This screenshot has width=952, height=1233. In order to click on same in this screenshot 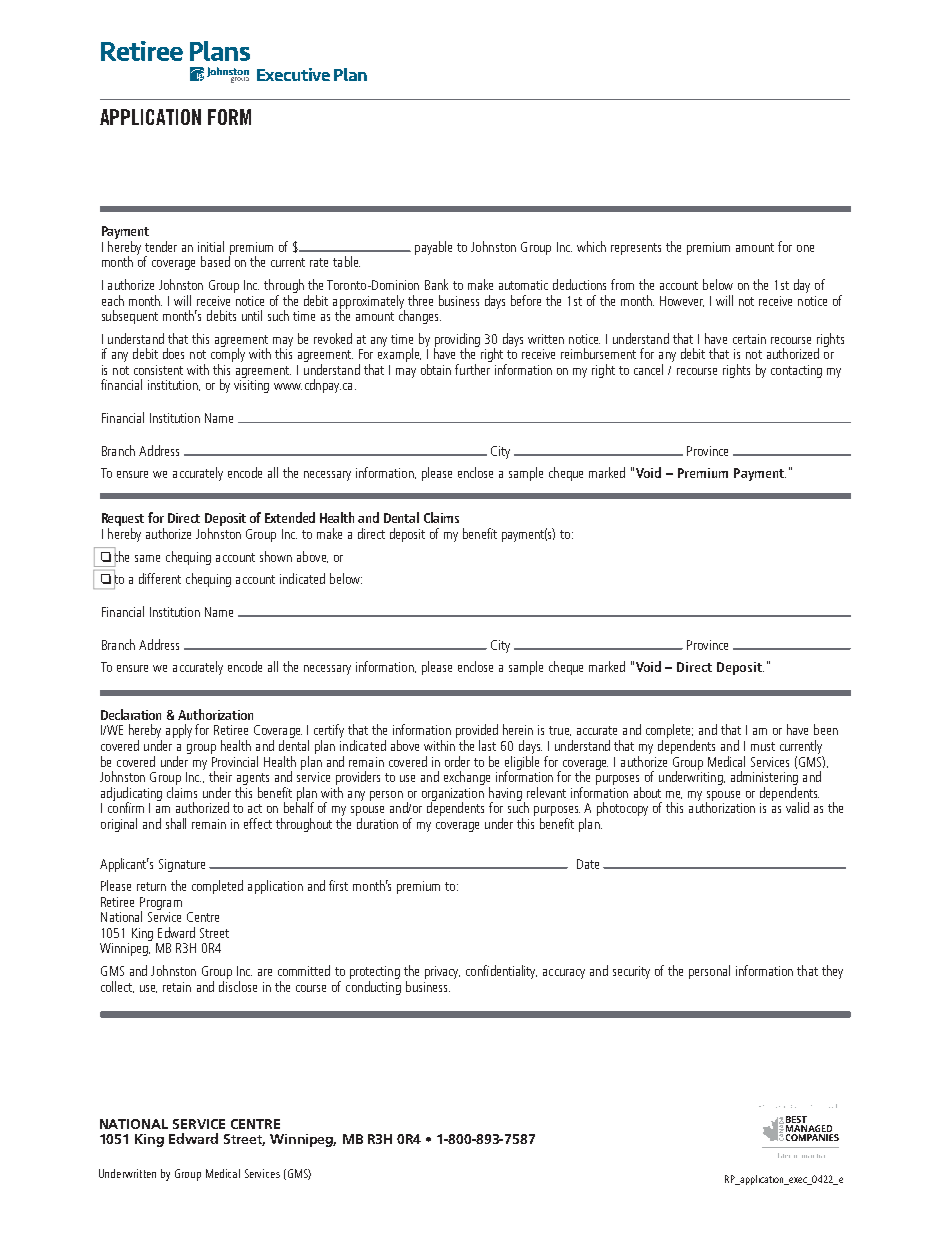, I will do `click(147, 558)`.
